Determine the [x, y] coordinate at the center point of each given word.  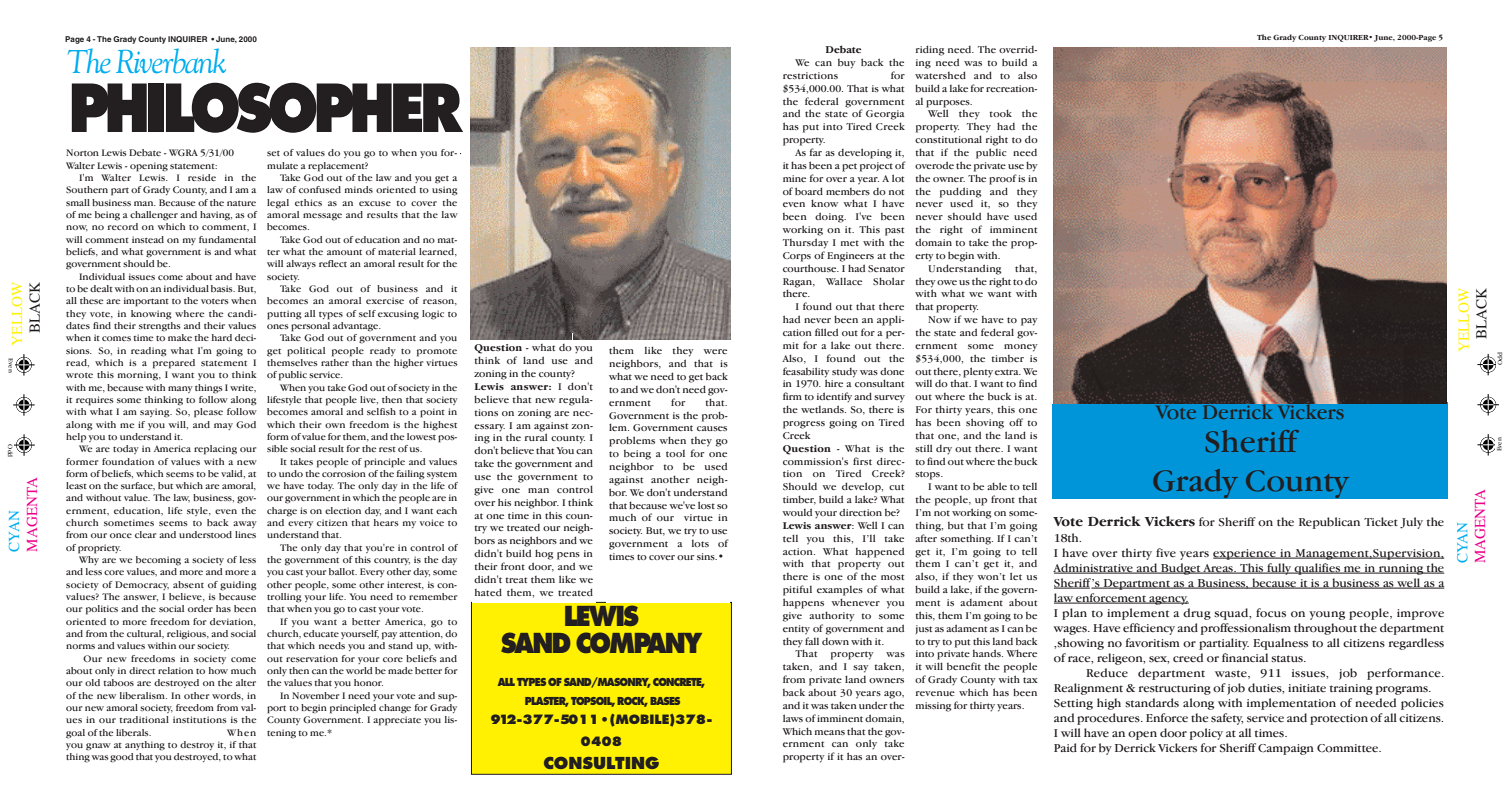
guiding [238, 586]
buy [847, 64]
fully [1279, 569]
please [208, 413]
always [301, 264]
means [830, 732]
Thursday [806, 243]
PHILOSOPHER [267, 107]
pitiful [797, 590]
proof [1003, 179]
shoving [985, 423]
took [1000, 113]
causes [712, 428]
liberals [133, 732]
